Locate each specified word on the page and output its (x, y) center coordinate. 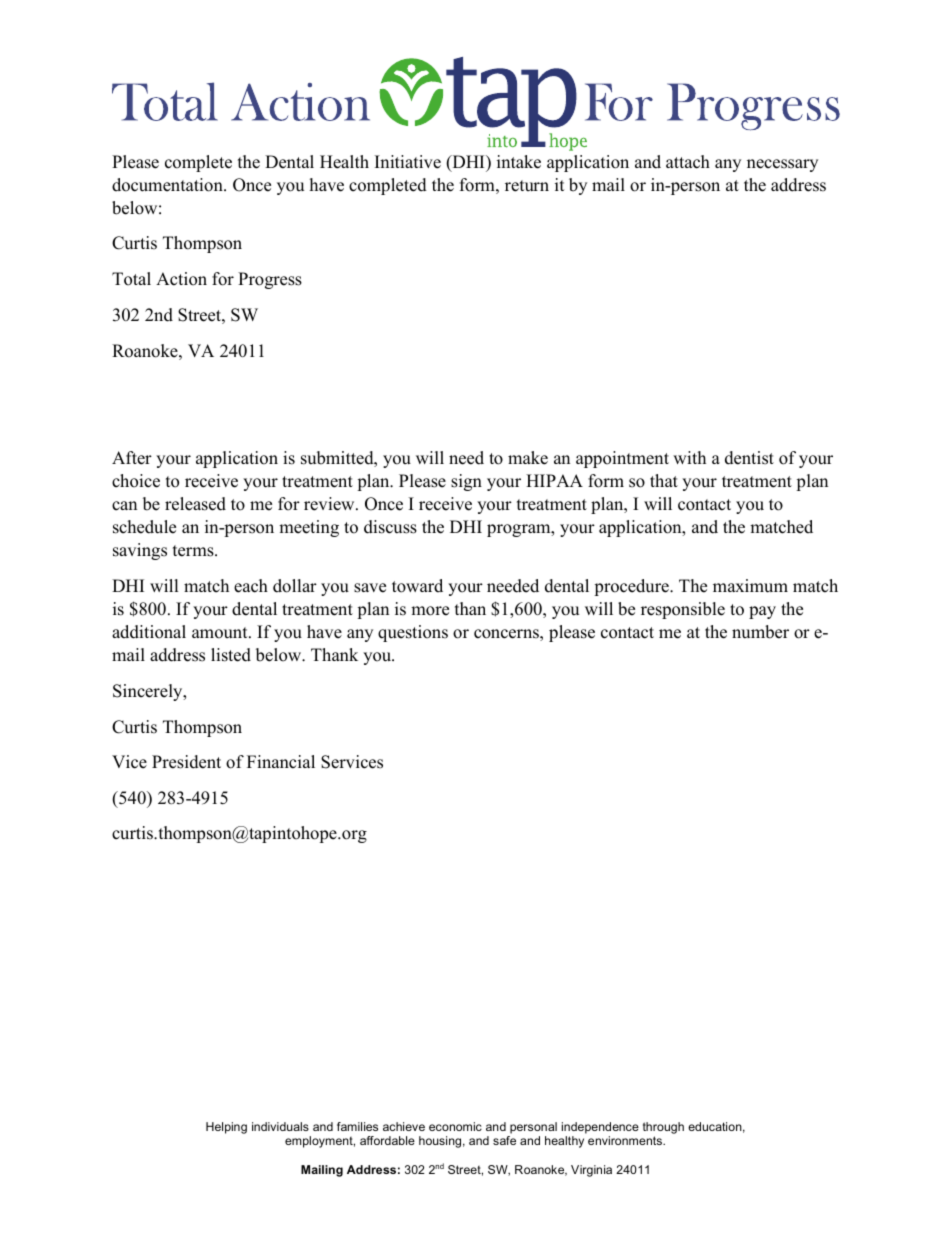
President (186, 762)
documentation (168, 185)
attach (688, 162)
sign (466, 482)
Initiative (408, 162)
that (664, 480)
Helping (226, 1128)
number (760, 632)
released (195, 504)
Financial (281, 762)
